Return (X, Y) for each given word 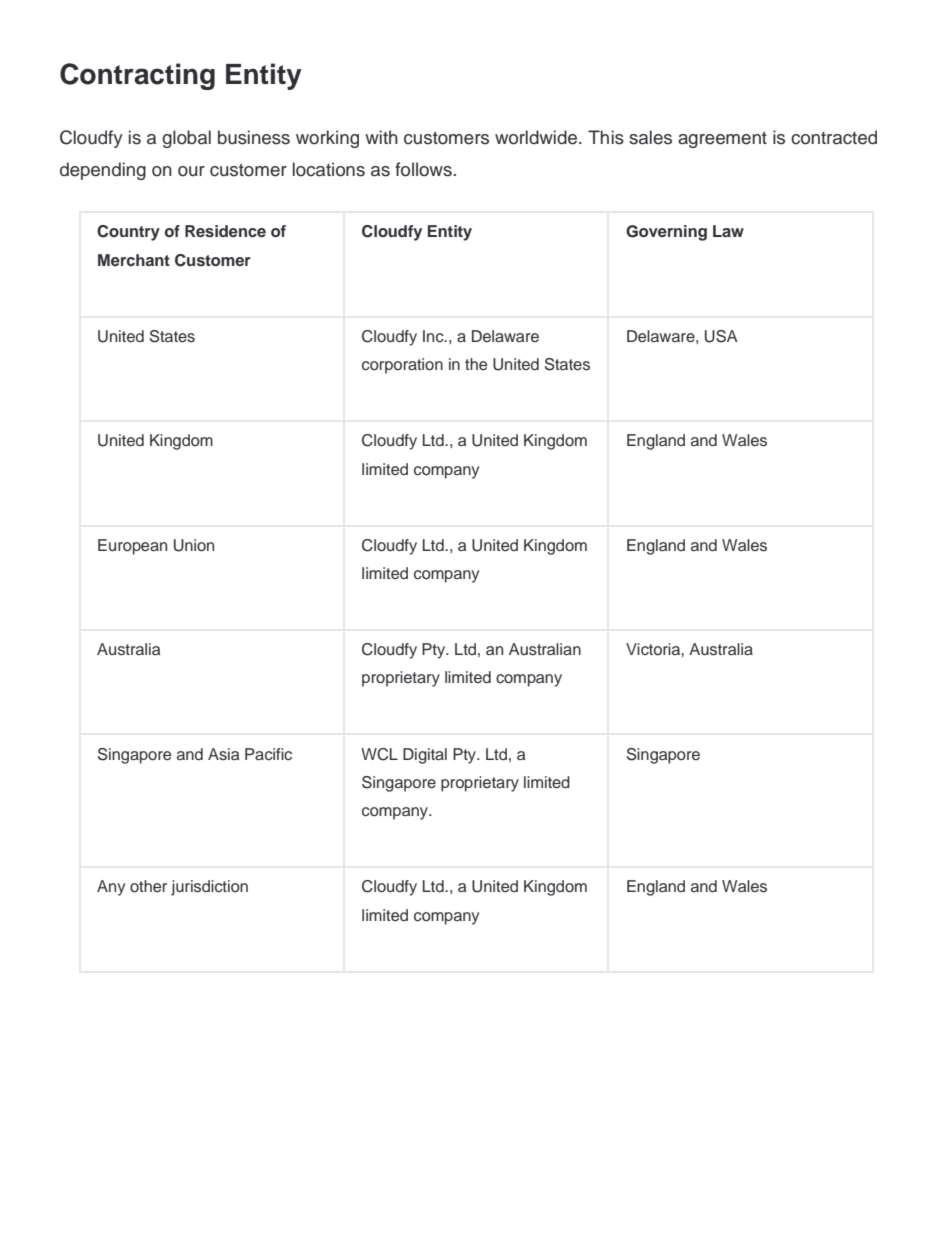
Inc (434, 336)
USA (721, 336)
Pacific (268, 754)
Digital (425, 756)
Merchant (134, 260)
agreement (722, 140)
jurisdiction (209, 888)
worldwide (537, 137)
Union (194, 545)
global (186, 139)
